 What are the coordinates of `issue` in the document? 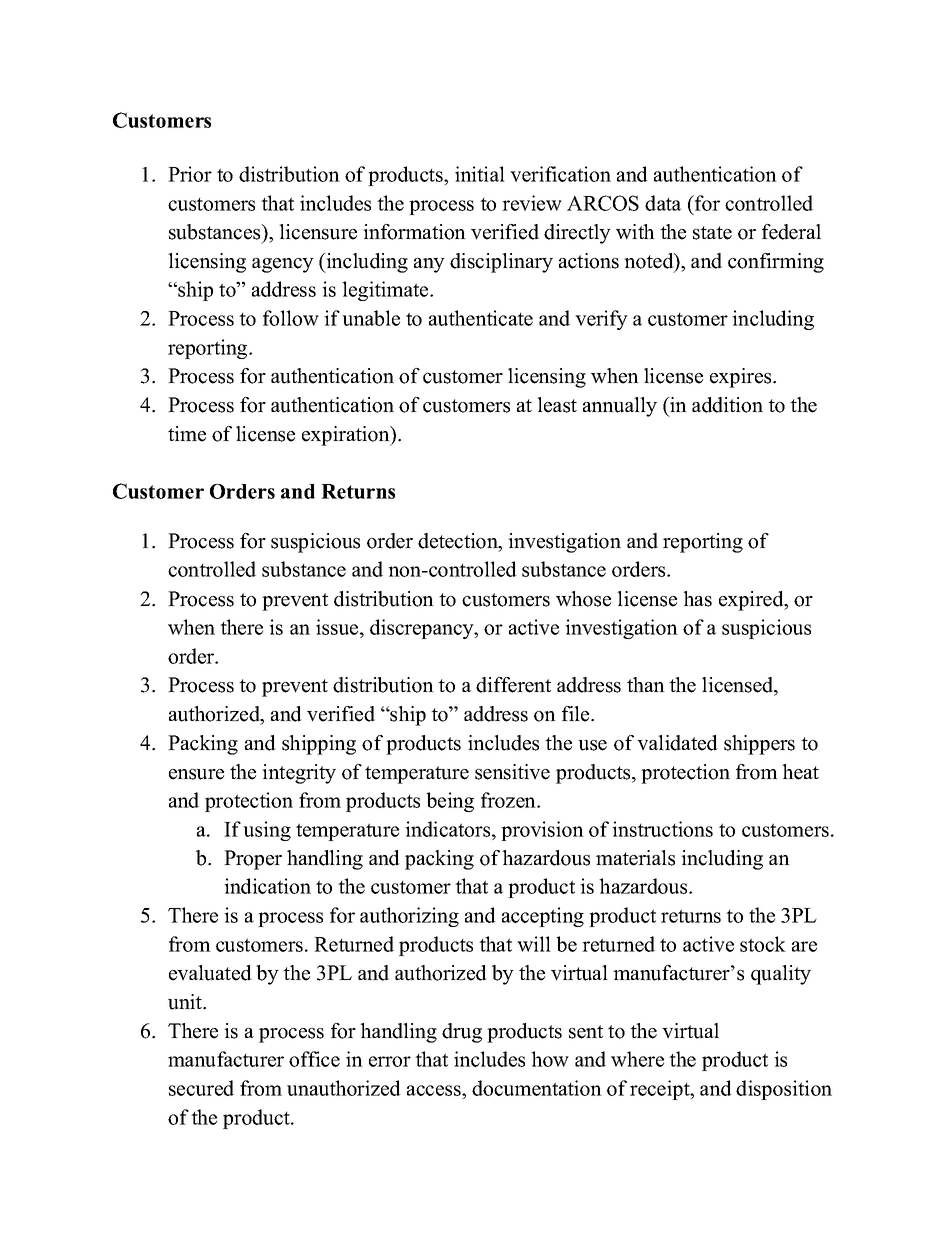 It's located at (338, 627).
